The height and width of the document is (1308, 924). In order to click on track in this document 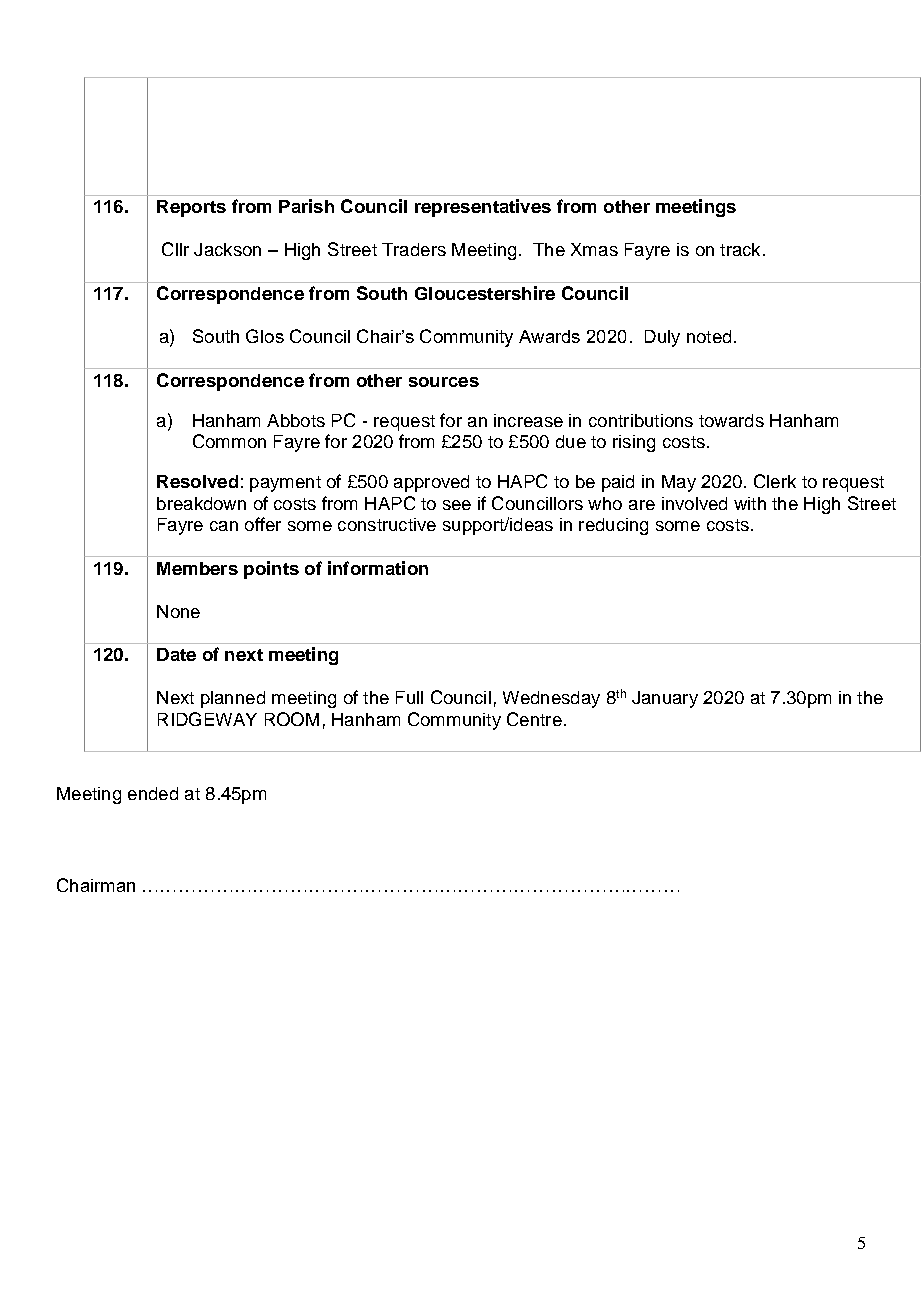, I will do `click(740, 249)`.
